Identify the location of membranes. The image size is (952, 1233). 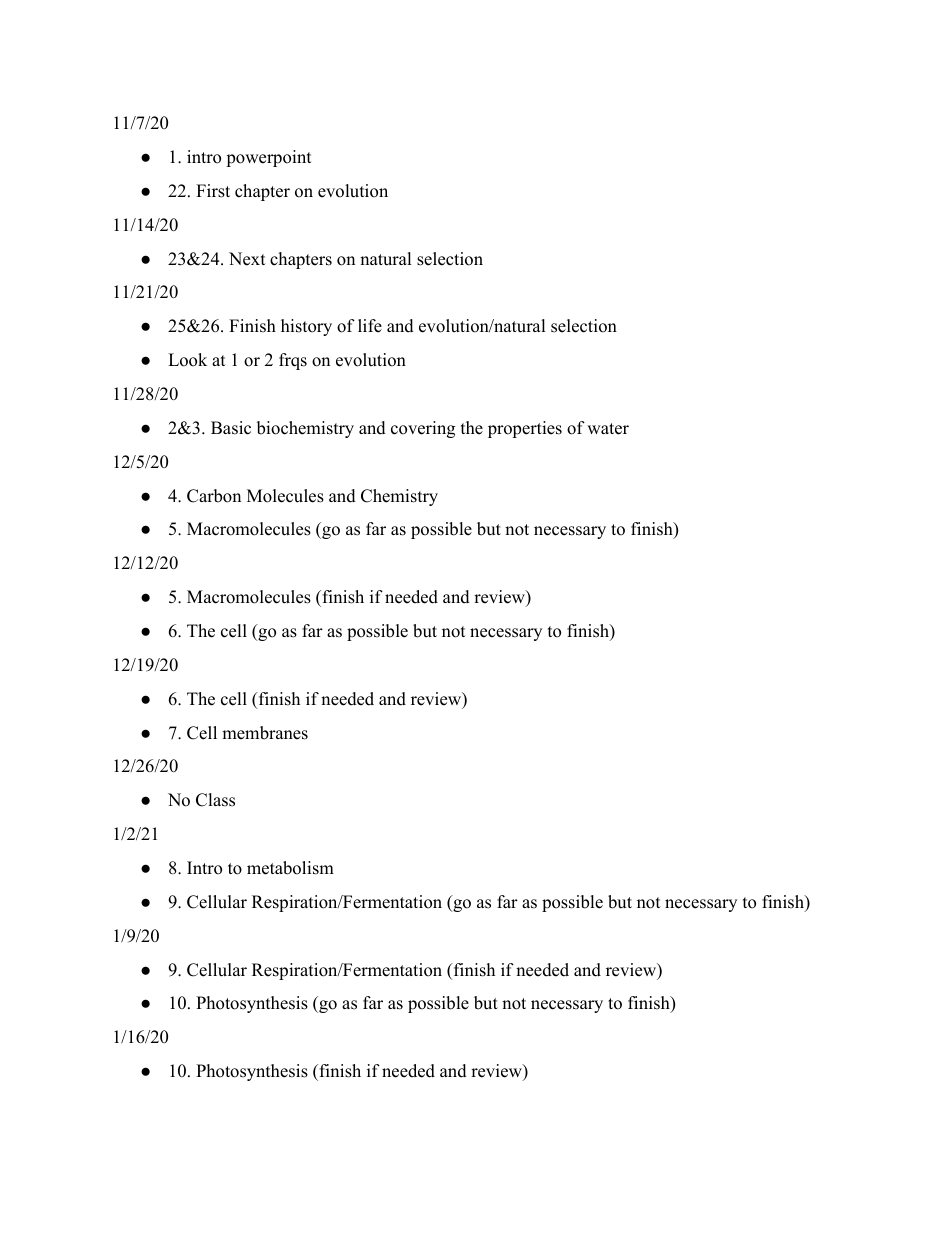
(265, 733).
